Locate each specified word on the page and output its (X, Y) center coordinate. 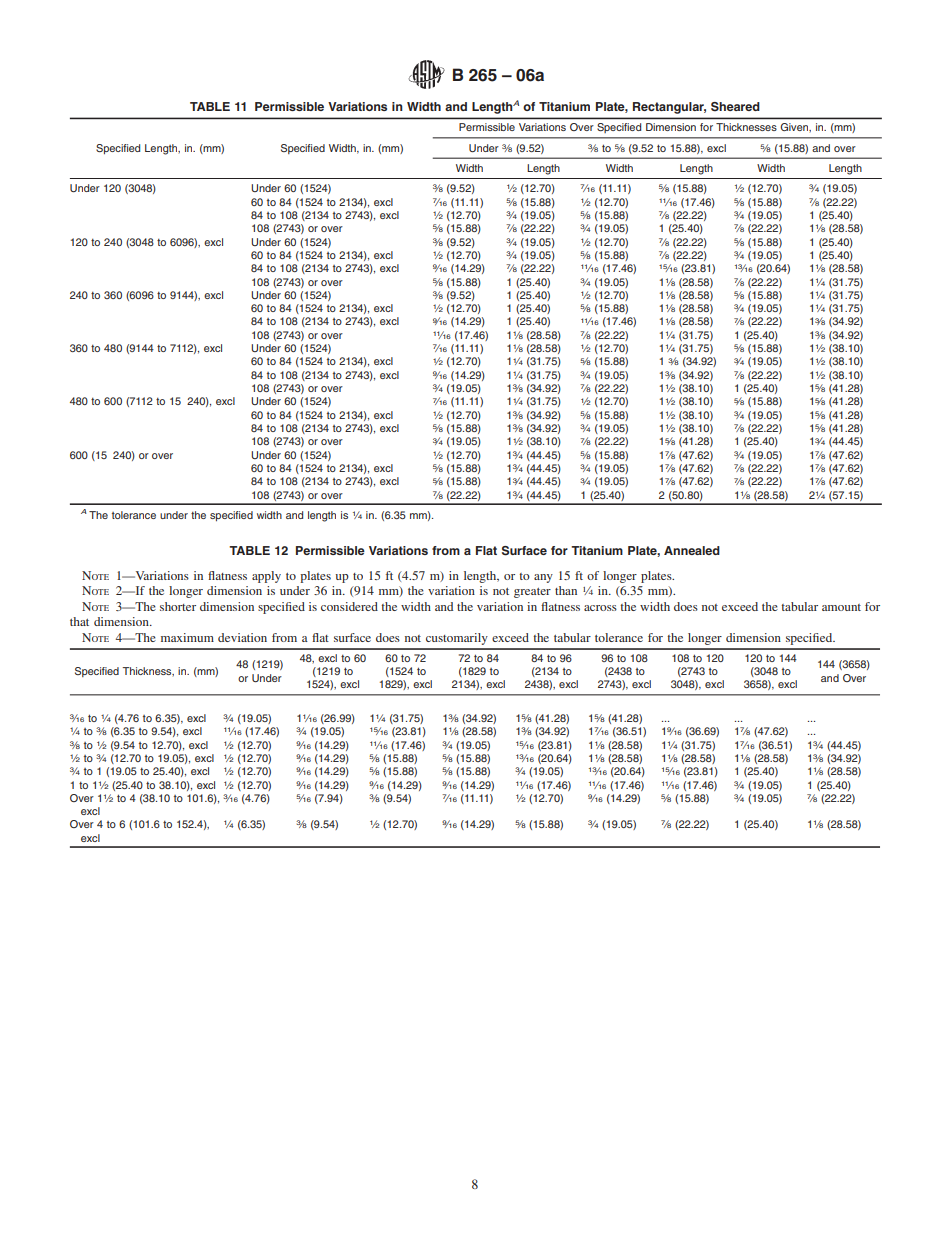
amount (841, 607)
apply (266, 577)
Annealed (692, 550)
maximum (187, 637)
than (566, 590)
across (600, 608)
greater (532, 593)
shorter (178, 606)
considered (349, 606)
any (543, 578)
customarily (457, 639)
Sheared (735, 107)
